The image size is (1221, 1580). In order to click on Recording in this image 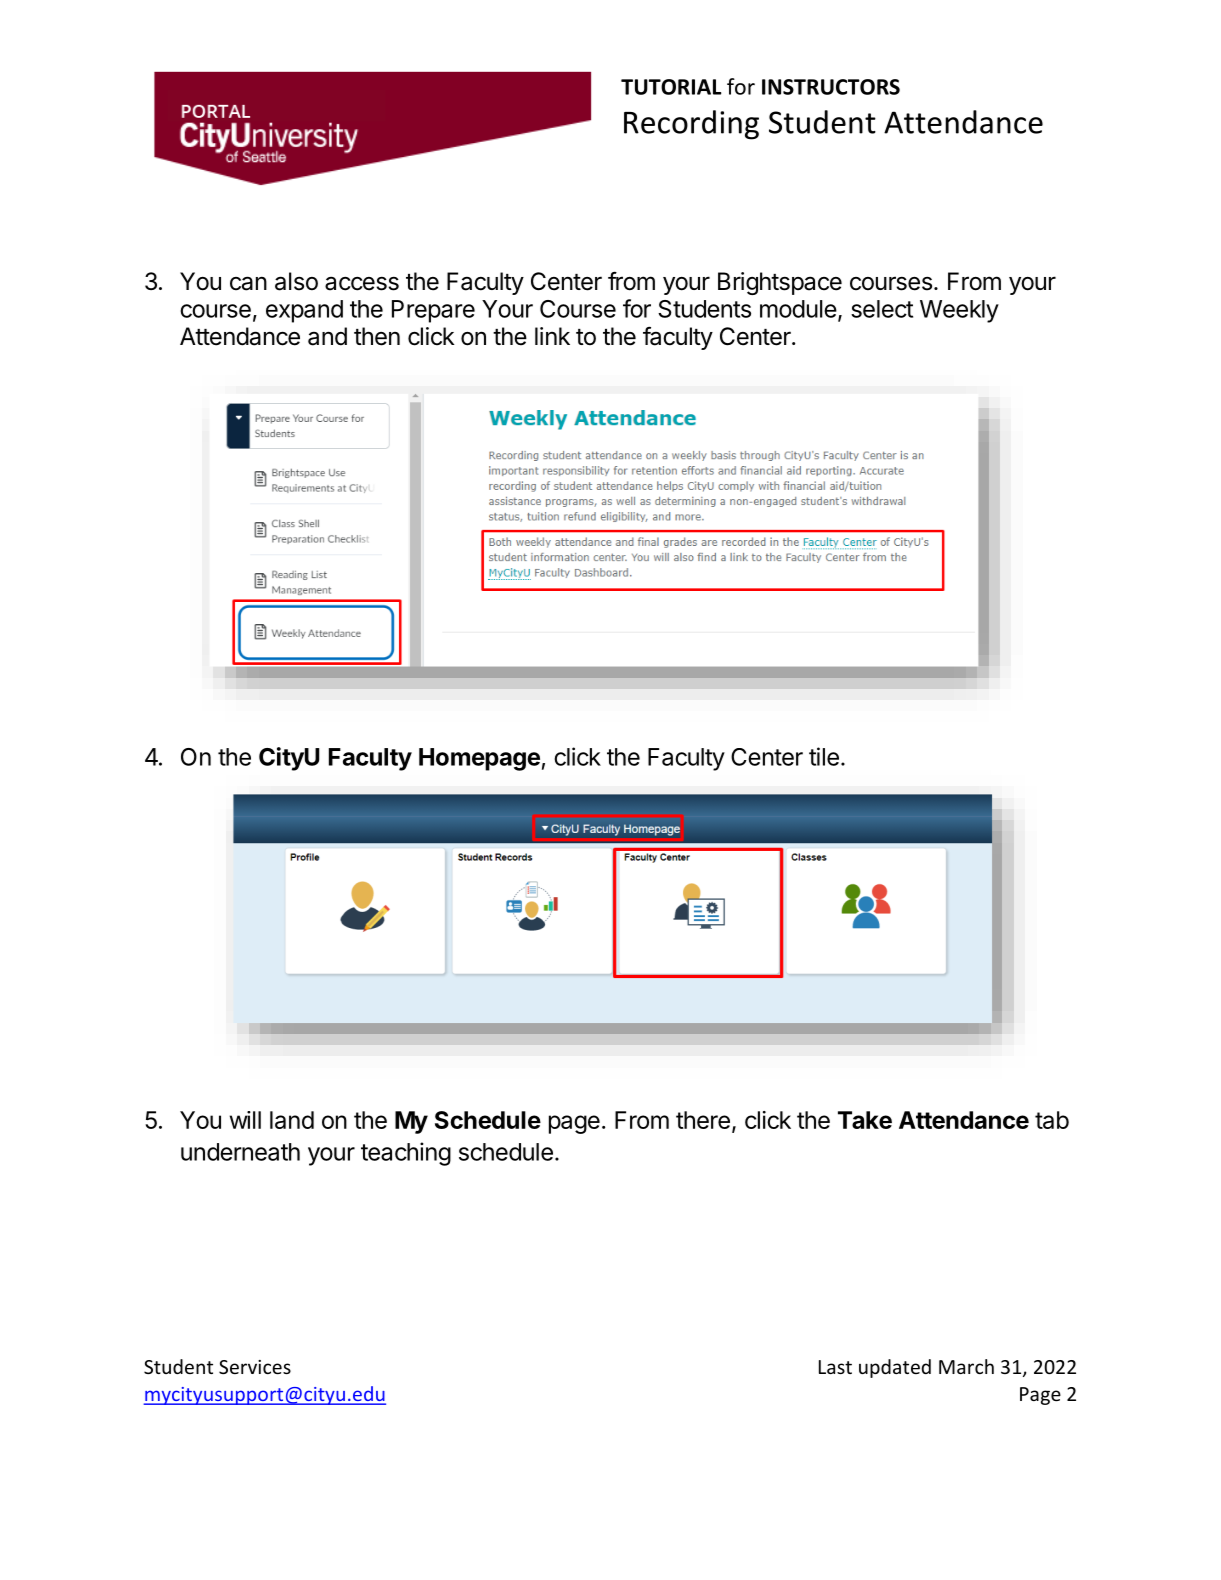, I will do `click(691, 125)`.
